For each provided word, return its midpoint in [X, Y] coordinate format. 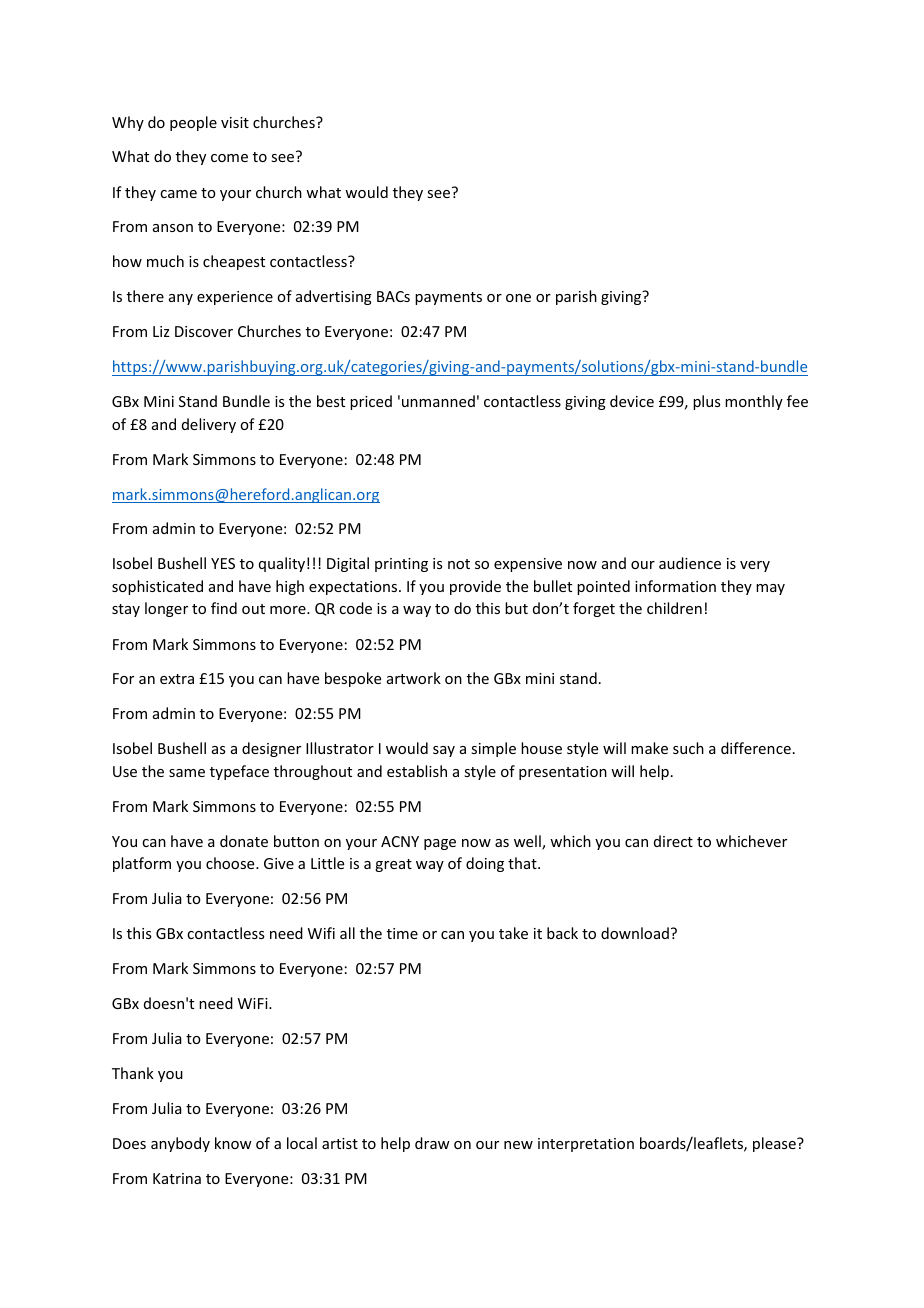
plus [706, 402]
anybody [180, 1144]
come [229, 158]
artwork [414, 678]
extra [177, 679]
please [775, 1144]
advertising [334, 297]
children [674, 608]
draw [432, 1143]
